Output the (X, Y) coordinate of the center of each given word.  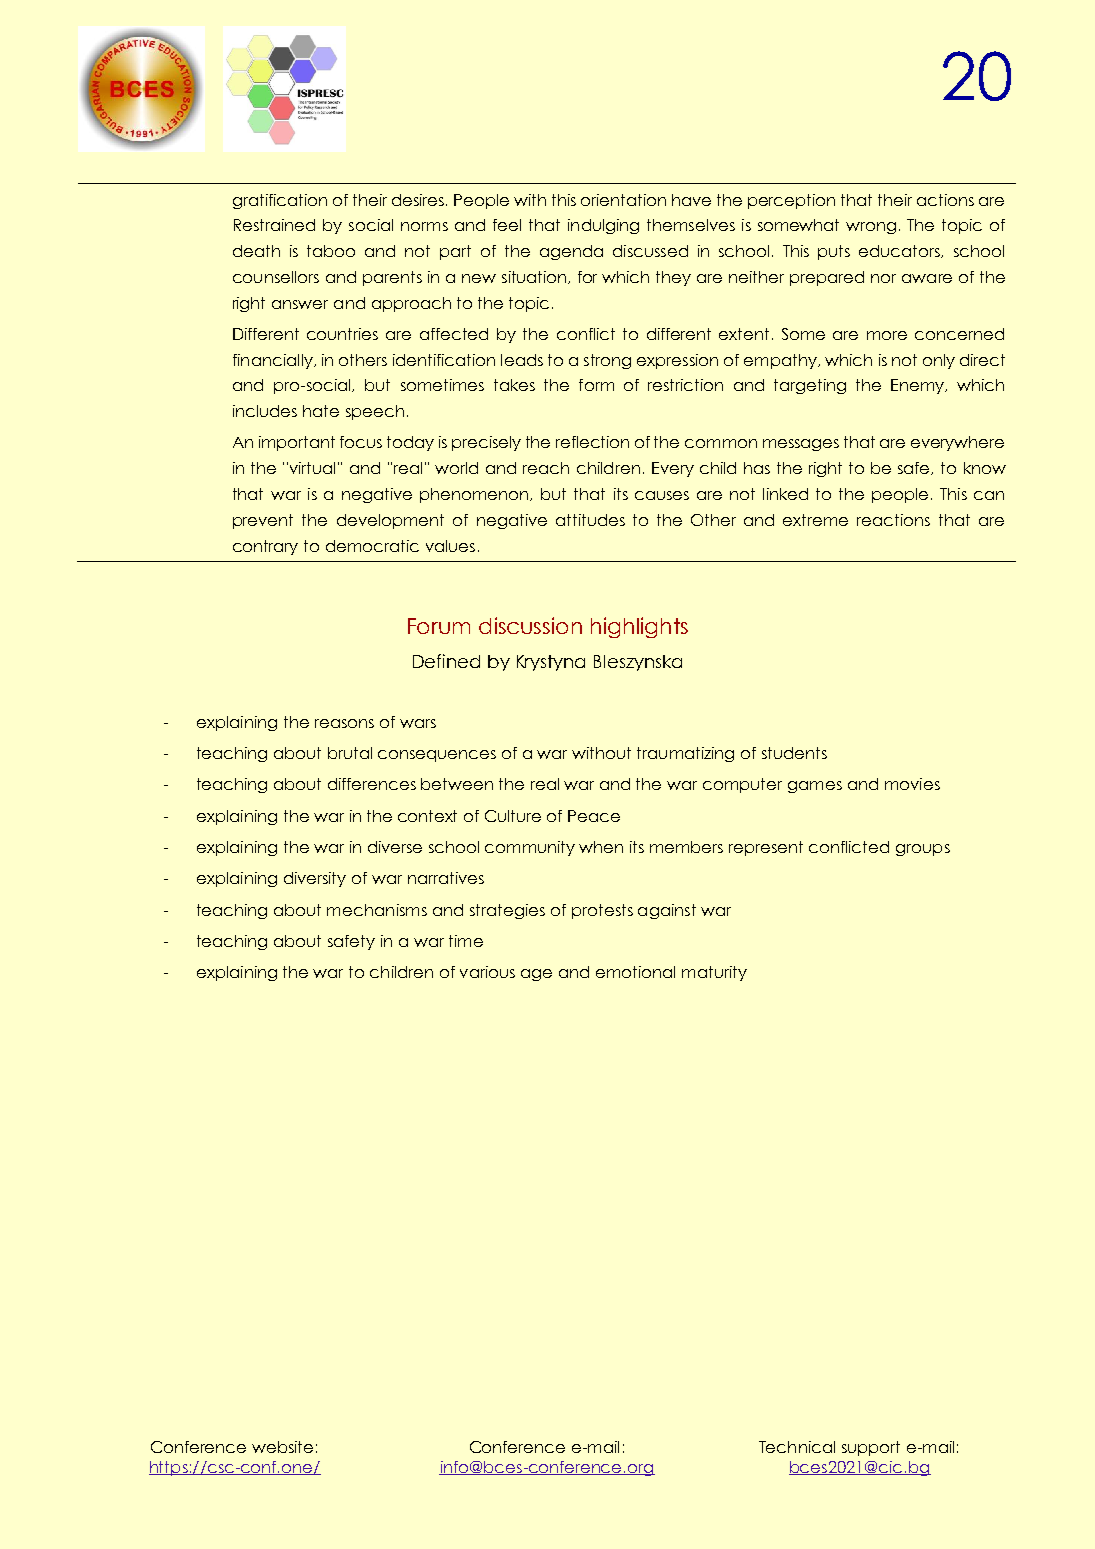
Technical (797, 1447)
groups (923, 850)
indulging (603, 226)
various (487, 972)
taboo (331, 251)
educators (901, 251)
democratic (372, 546)
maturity (714, 973)
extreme (815, 520)
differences (372, 784)
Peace (594, 816)
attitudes (590, 520)
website (282, 1447)
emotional (635, 972)
